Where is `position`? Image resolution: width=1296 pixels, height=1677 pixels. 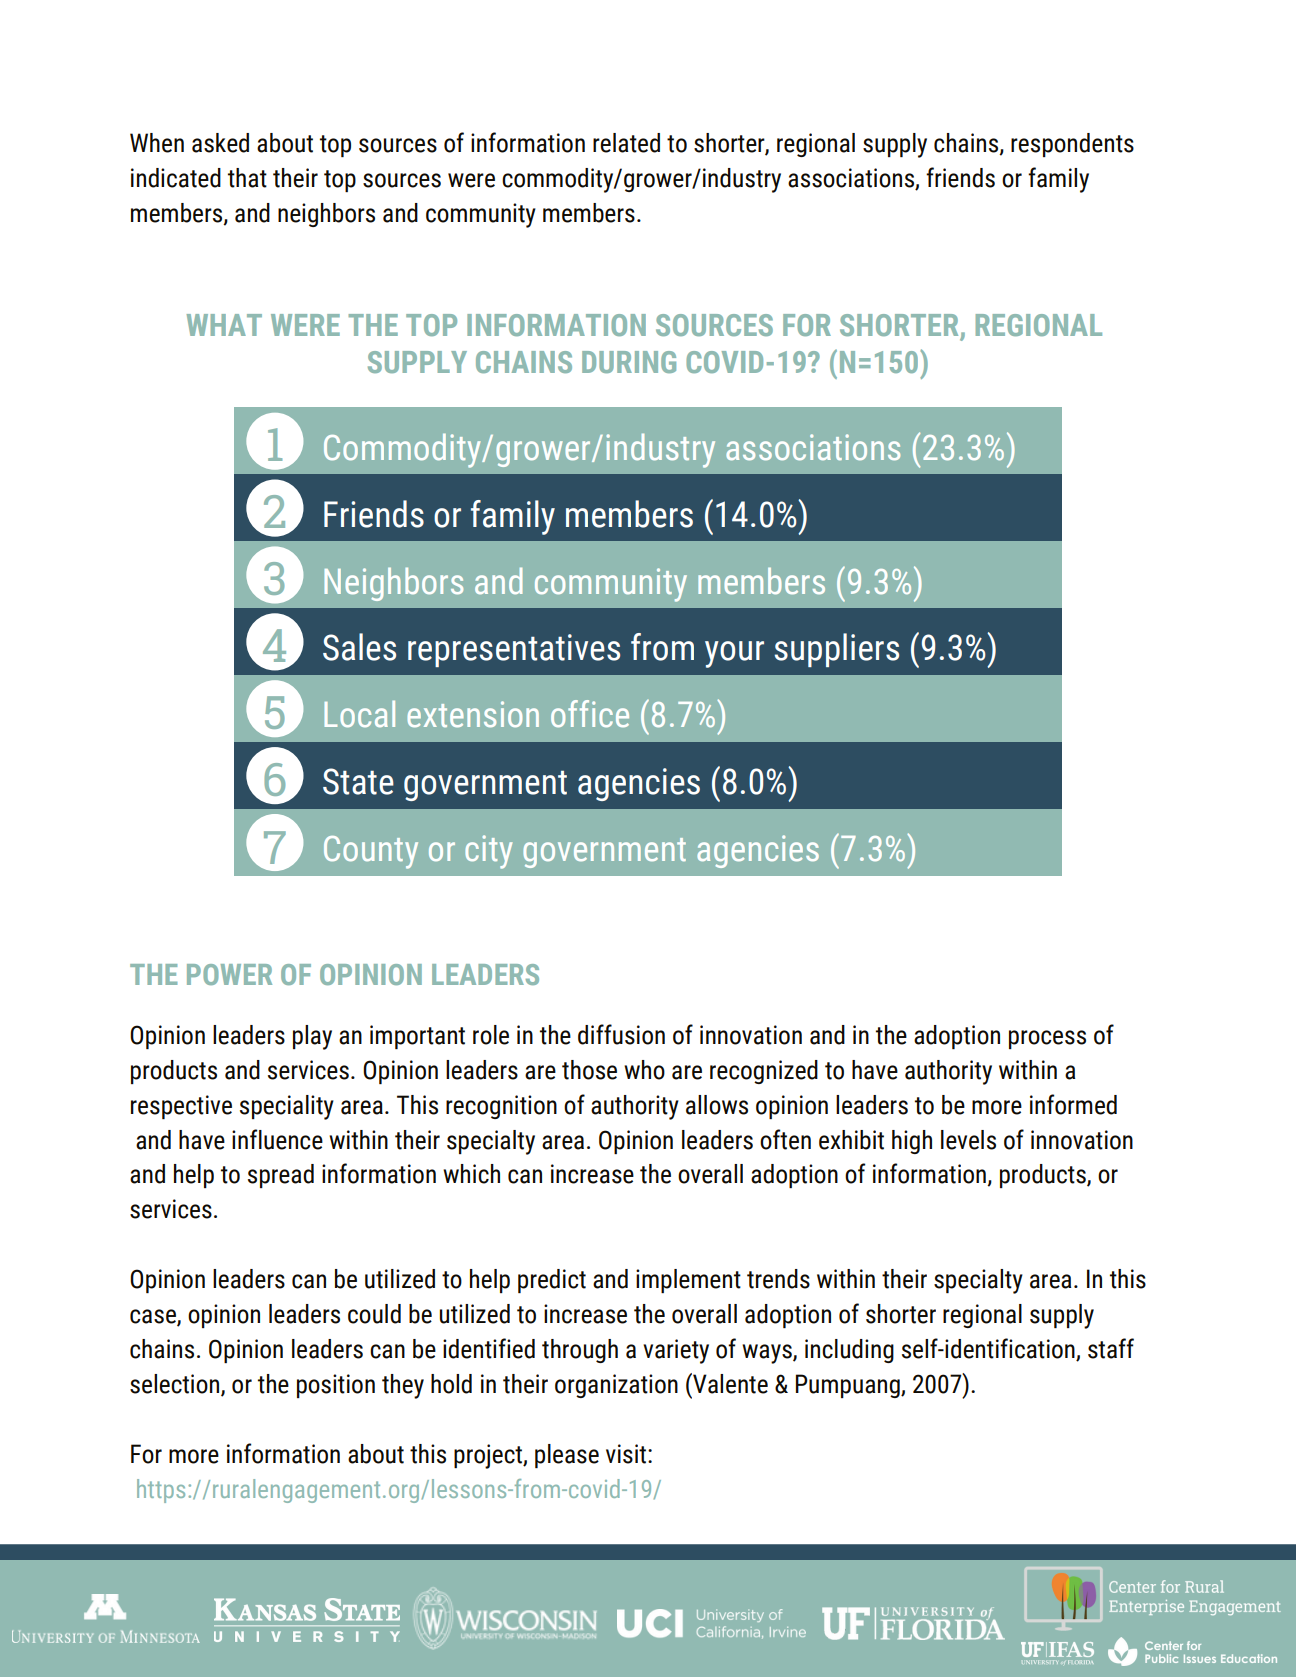
position is located at coordinates (336, 1386).
